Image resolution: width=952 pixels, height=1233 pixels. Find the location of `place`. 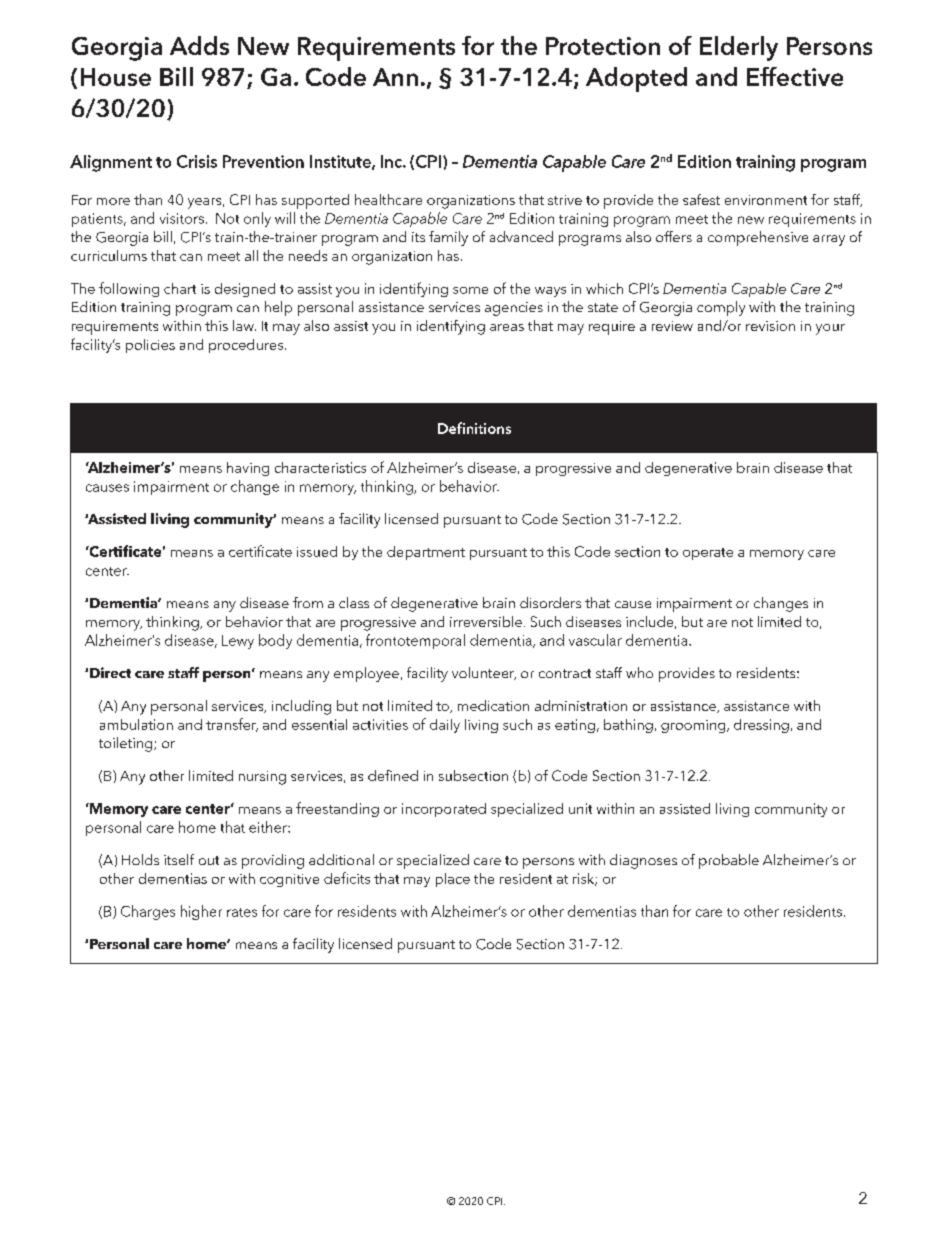

place is located at coordinates (453, 880).
